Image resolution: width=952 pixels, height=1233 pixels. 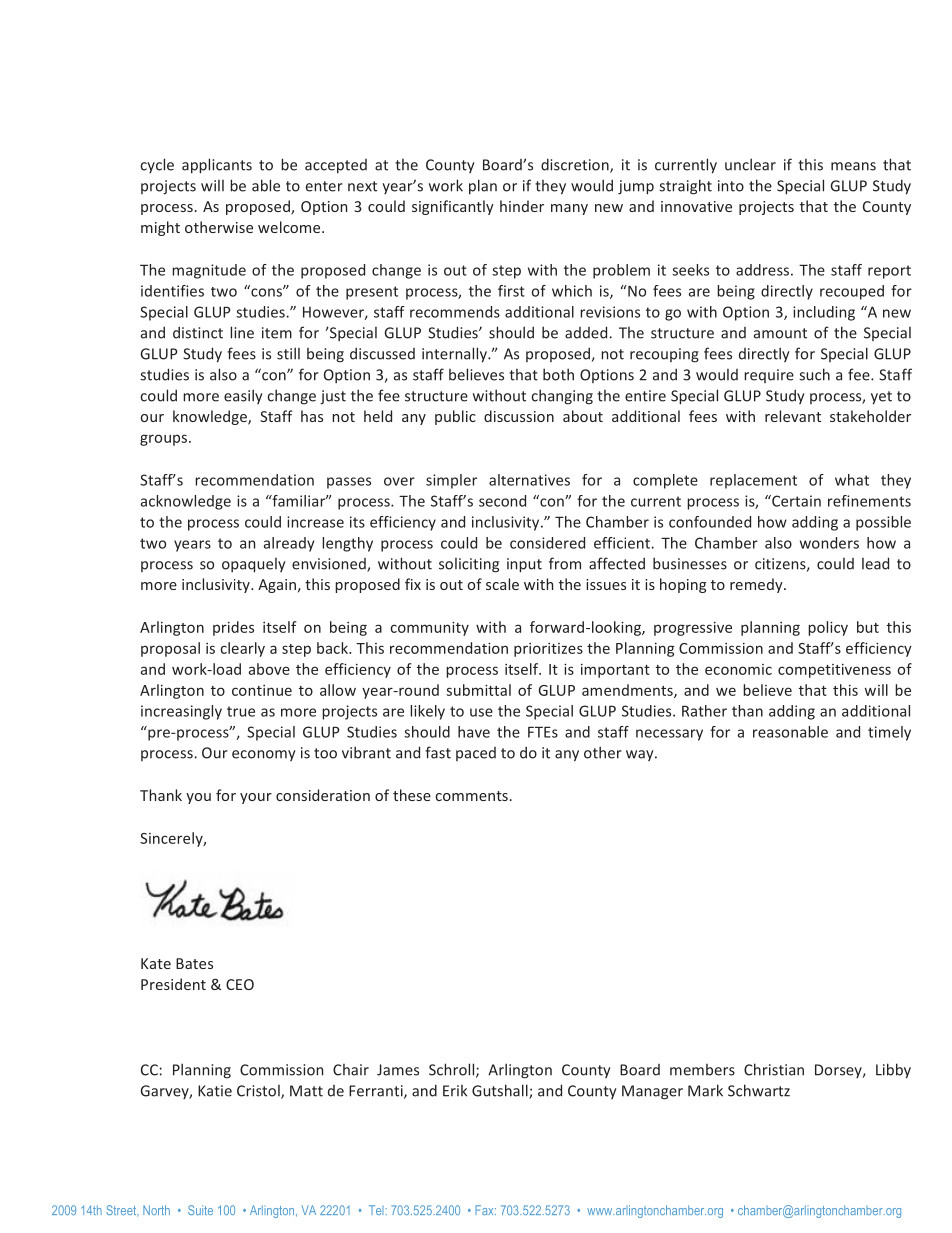 What do you see at coordinates (519, 416) in the screenshot?
I see `discussion` at bounding box center [519, 416].
